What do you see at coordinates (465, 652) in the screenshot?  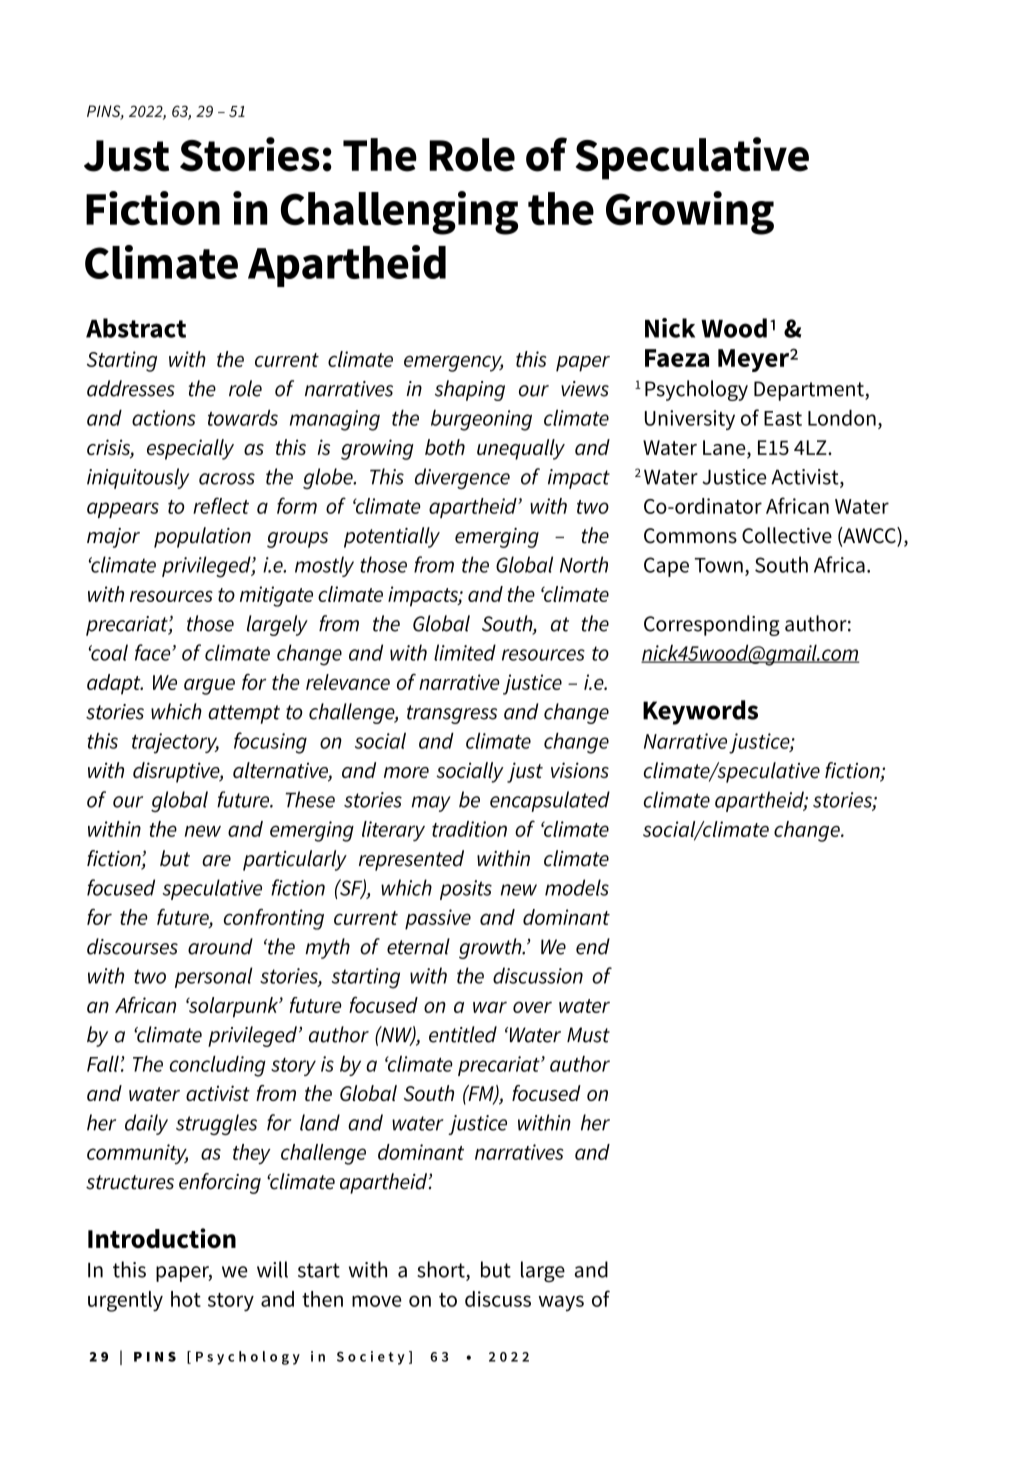 I see `limited` at bounding box center [465, 652].
